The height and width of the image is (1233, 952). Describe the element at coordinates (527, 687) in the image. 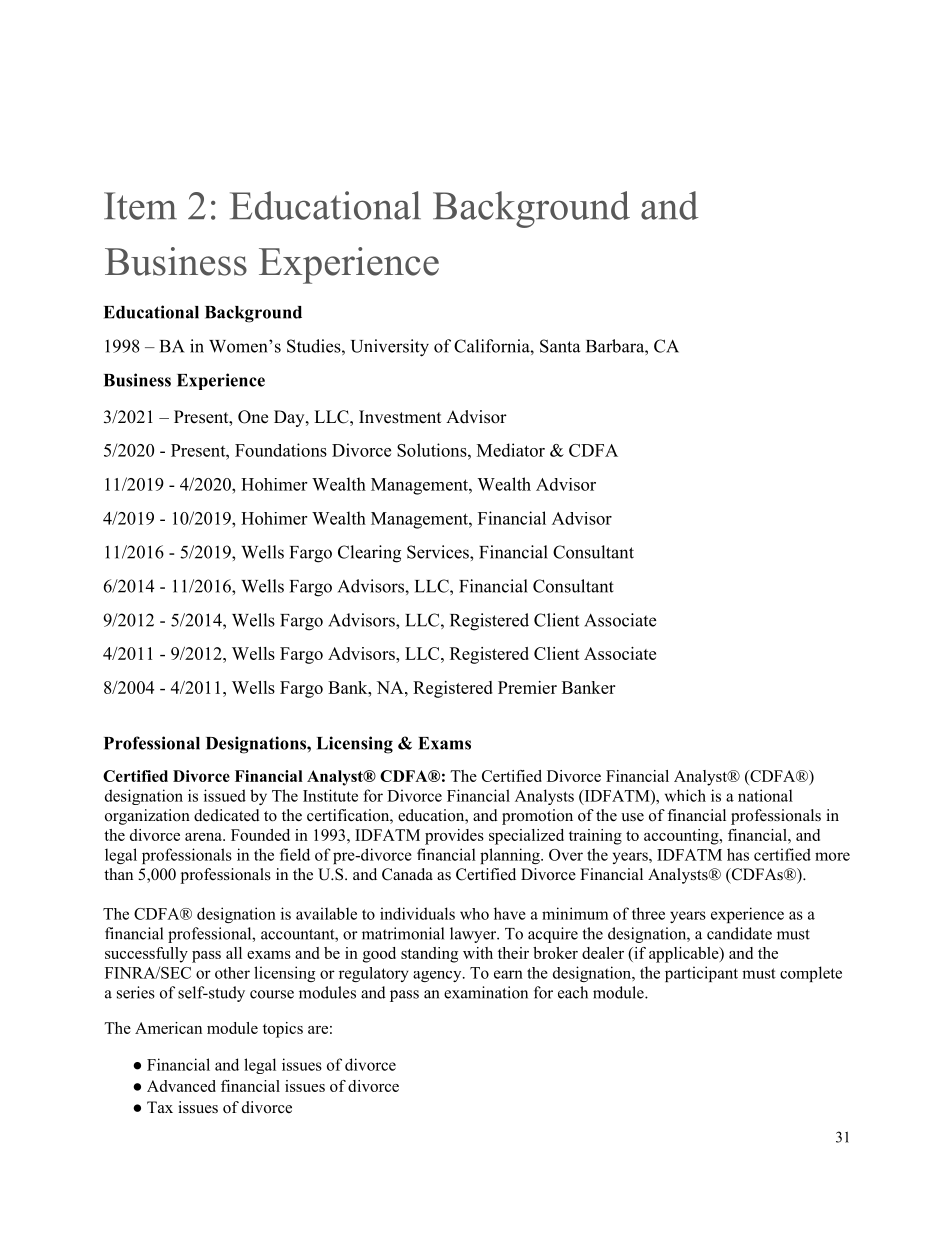

I see `Premier` at that location.
